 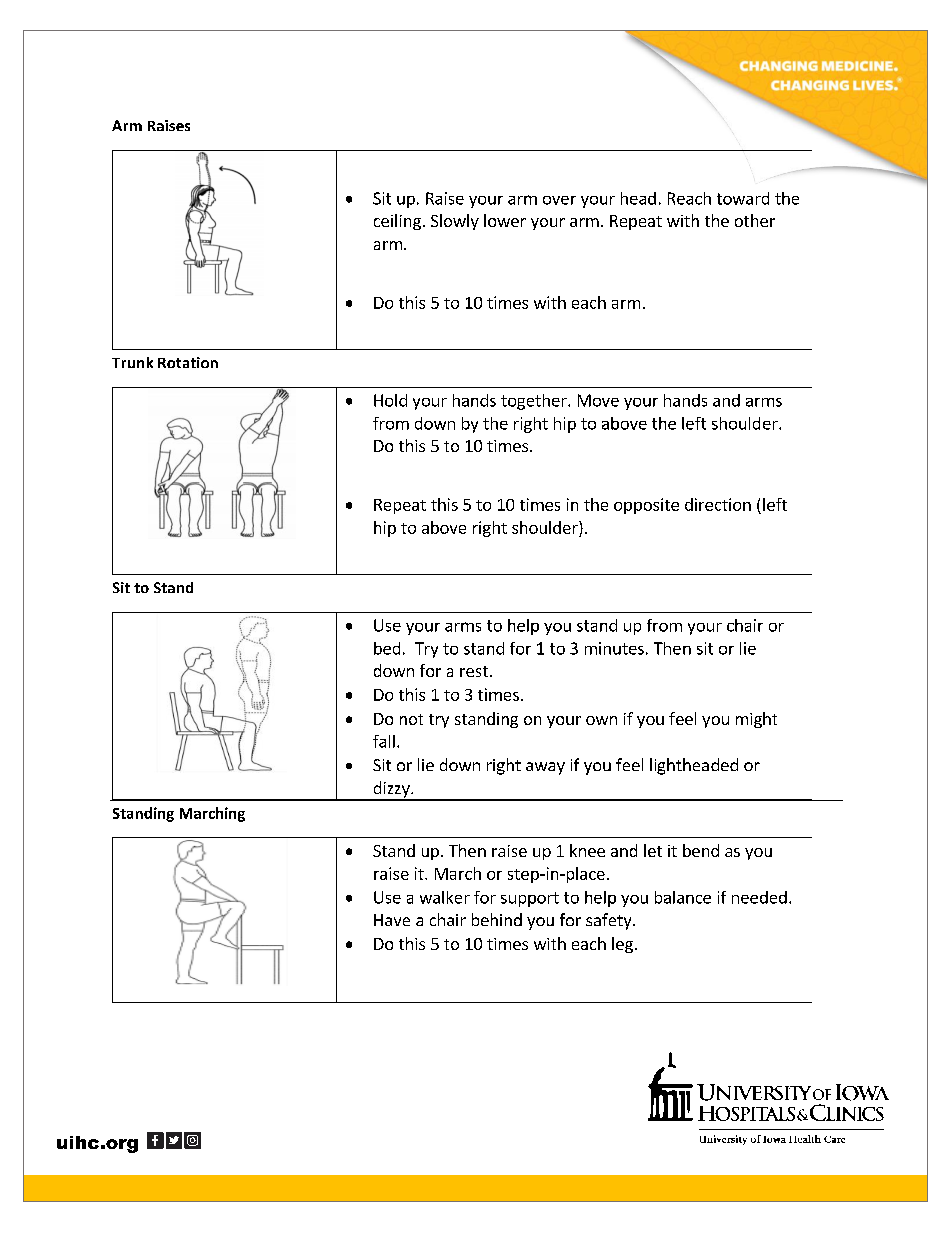 What do you see at coordinates (392, 920) in the page?
I see `Have` at bounding box center [392, 920].
